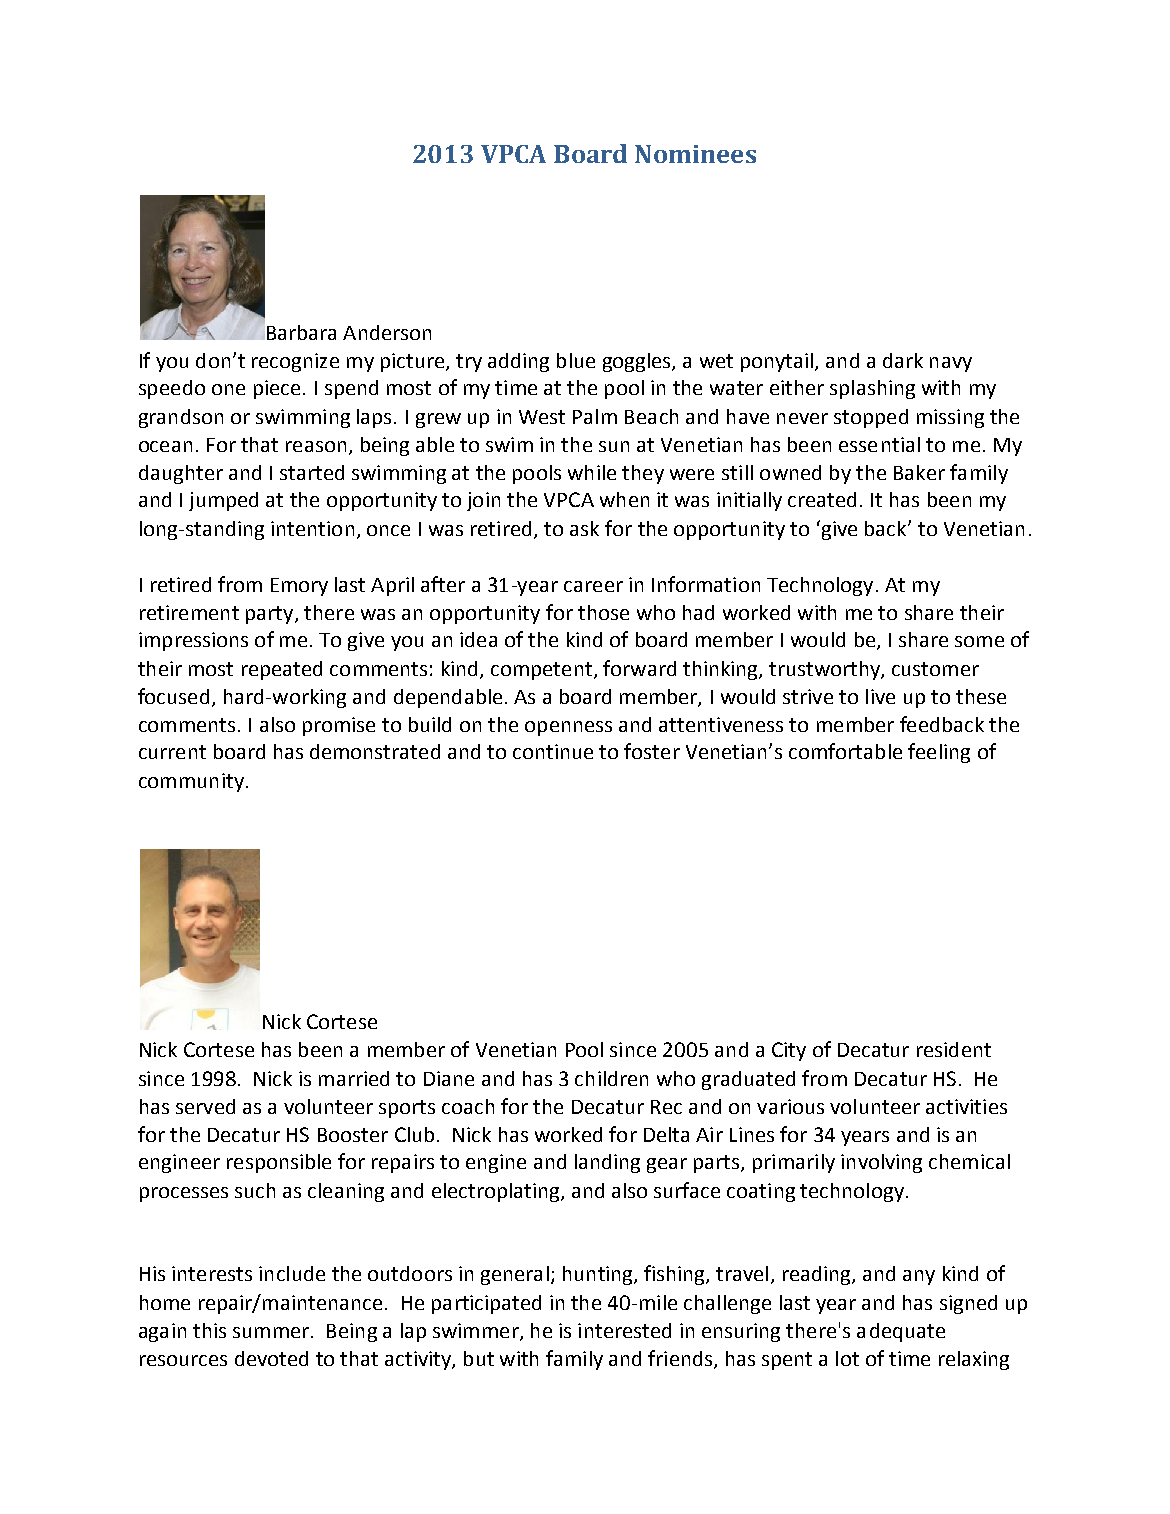 Image resolution: width=1170 pixels, height=1514 pixels. Describe the element at coordinates (272, 1332) in the document. I see `summer` at that location.
